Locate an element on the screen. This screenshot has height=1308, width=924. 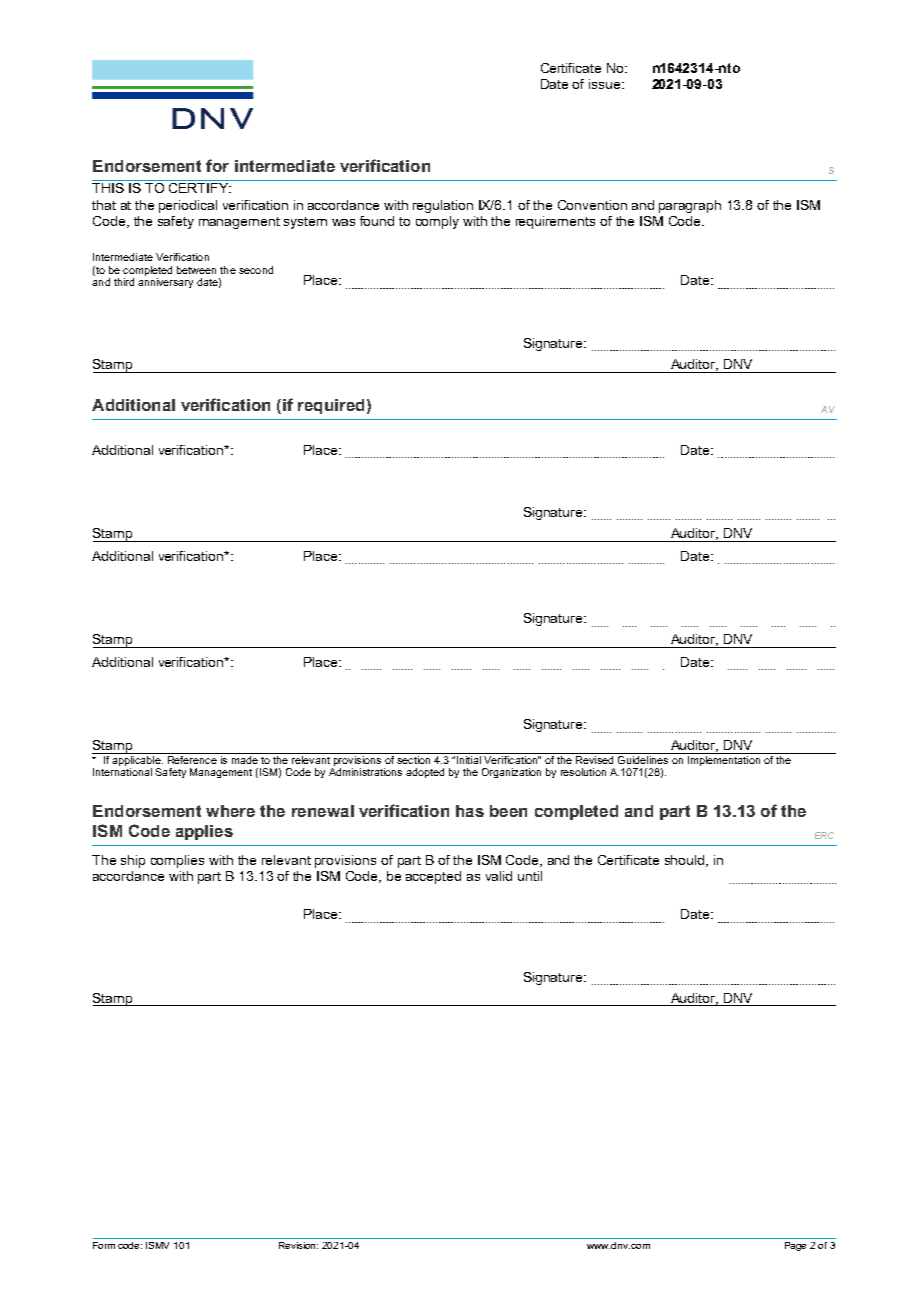
Form is located at coordinates (104, 1245).
